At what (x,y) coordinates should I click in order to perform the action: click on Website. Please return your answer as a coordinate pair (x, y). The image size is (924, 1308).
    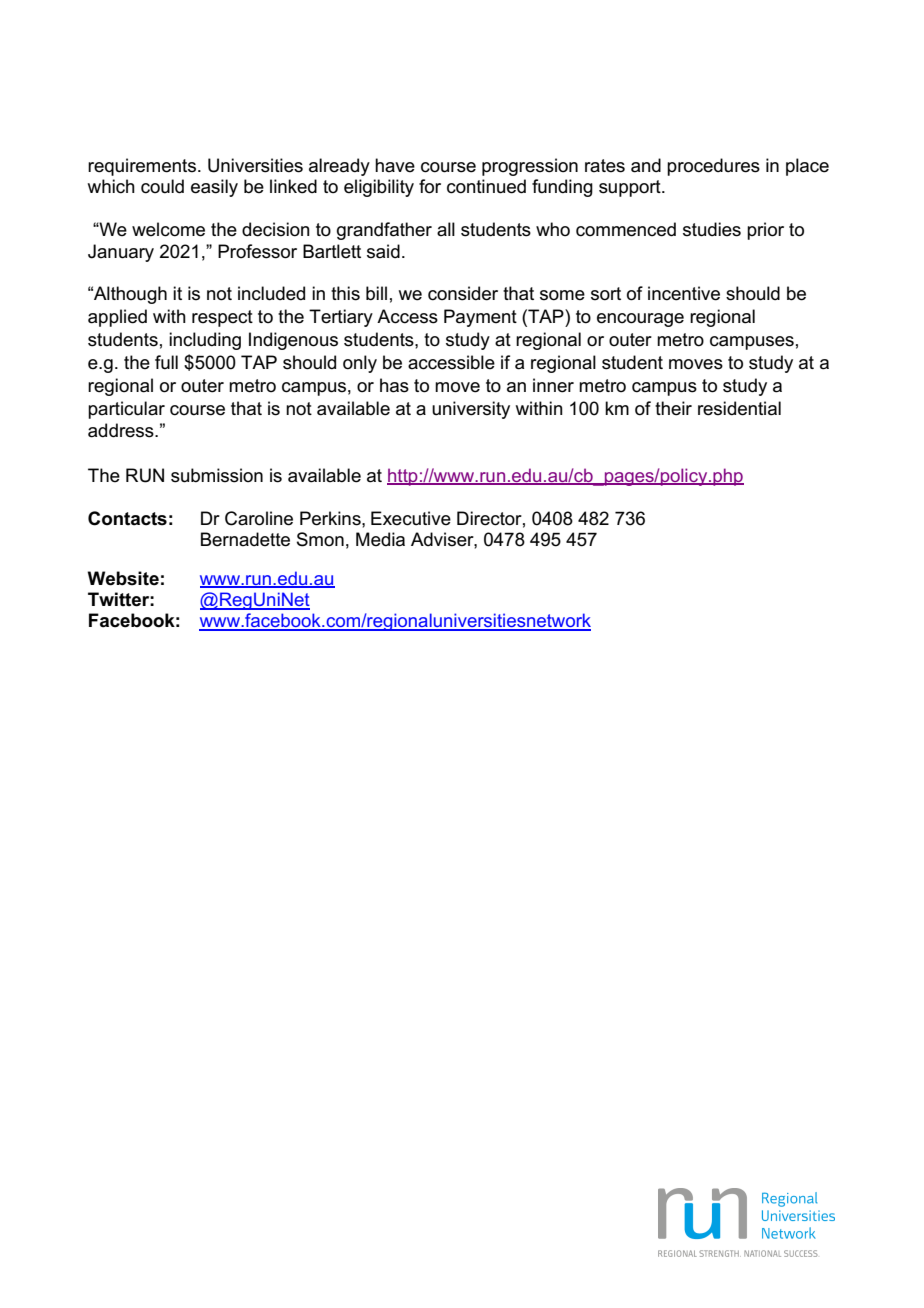
    Looking at the image, I should click on (123, 578).
